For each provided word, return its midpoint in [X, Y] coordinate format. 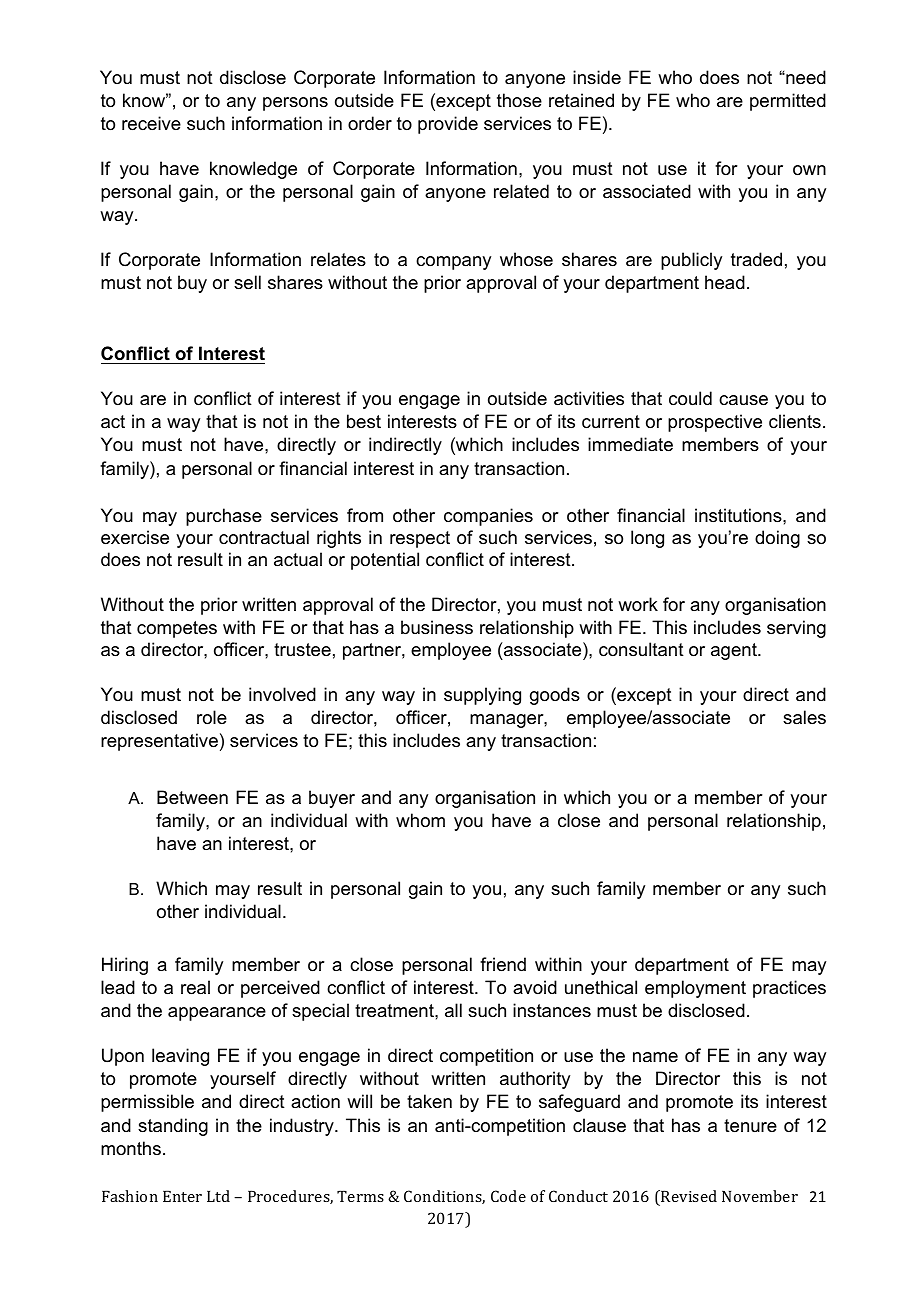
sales [804, 717]
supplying [482, 696]
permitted [788, 102]
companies [488, 517]
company [453, 263]
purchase [224, 517]
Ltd [218, 1196]
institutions [739, 515]
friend [503, 964]
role [212, 717]
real [195, 987]
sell [247, 282]
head [725, 282]
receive [151, 123]
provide [448, 125]
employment [695, 989]
